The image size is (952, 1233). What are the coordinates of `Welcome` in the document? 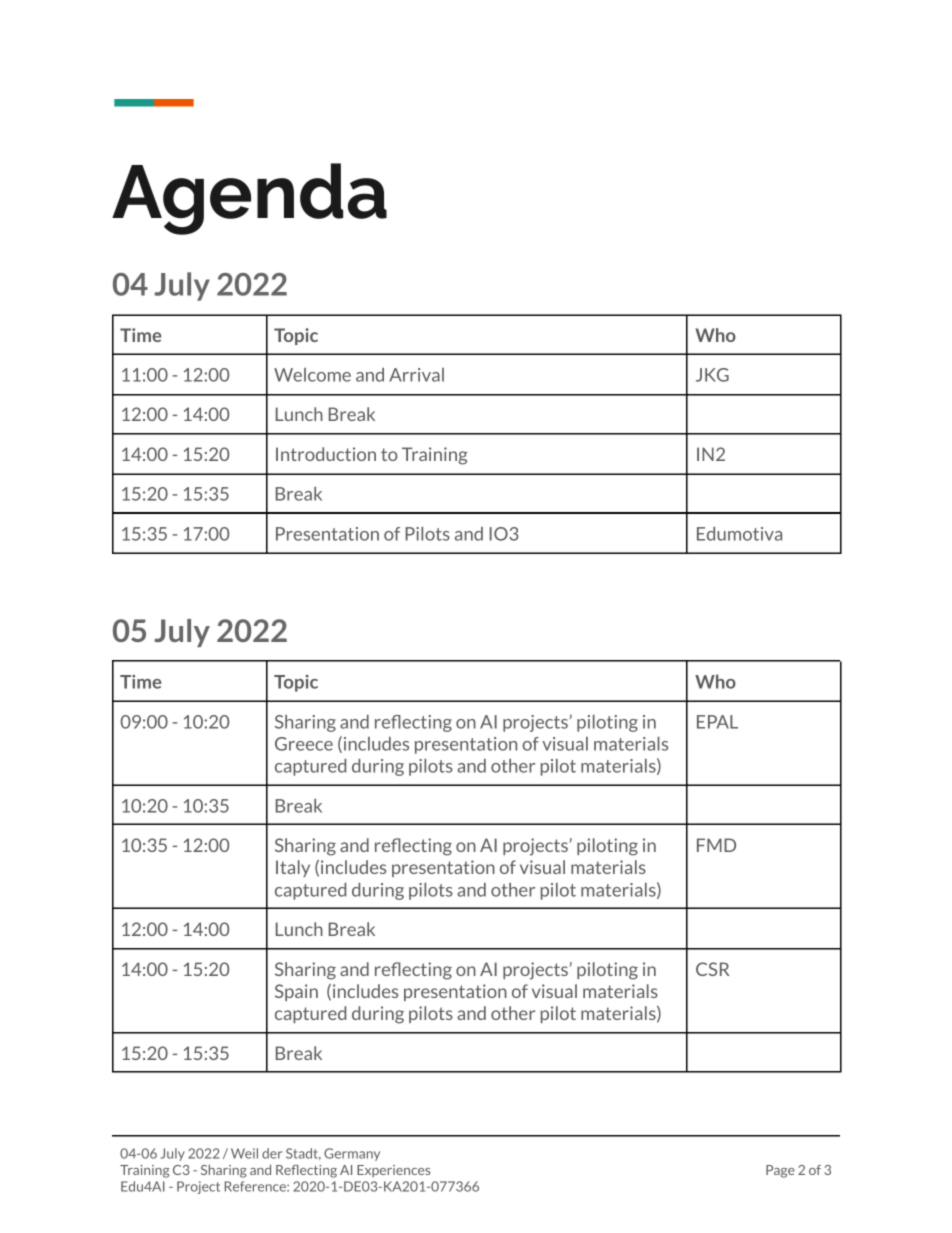 It's located at (312, 375).
